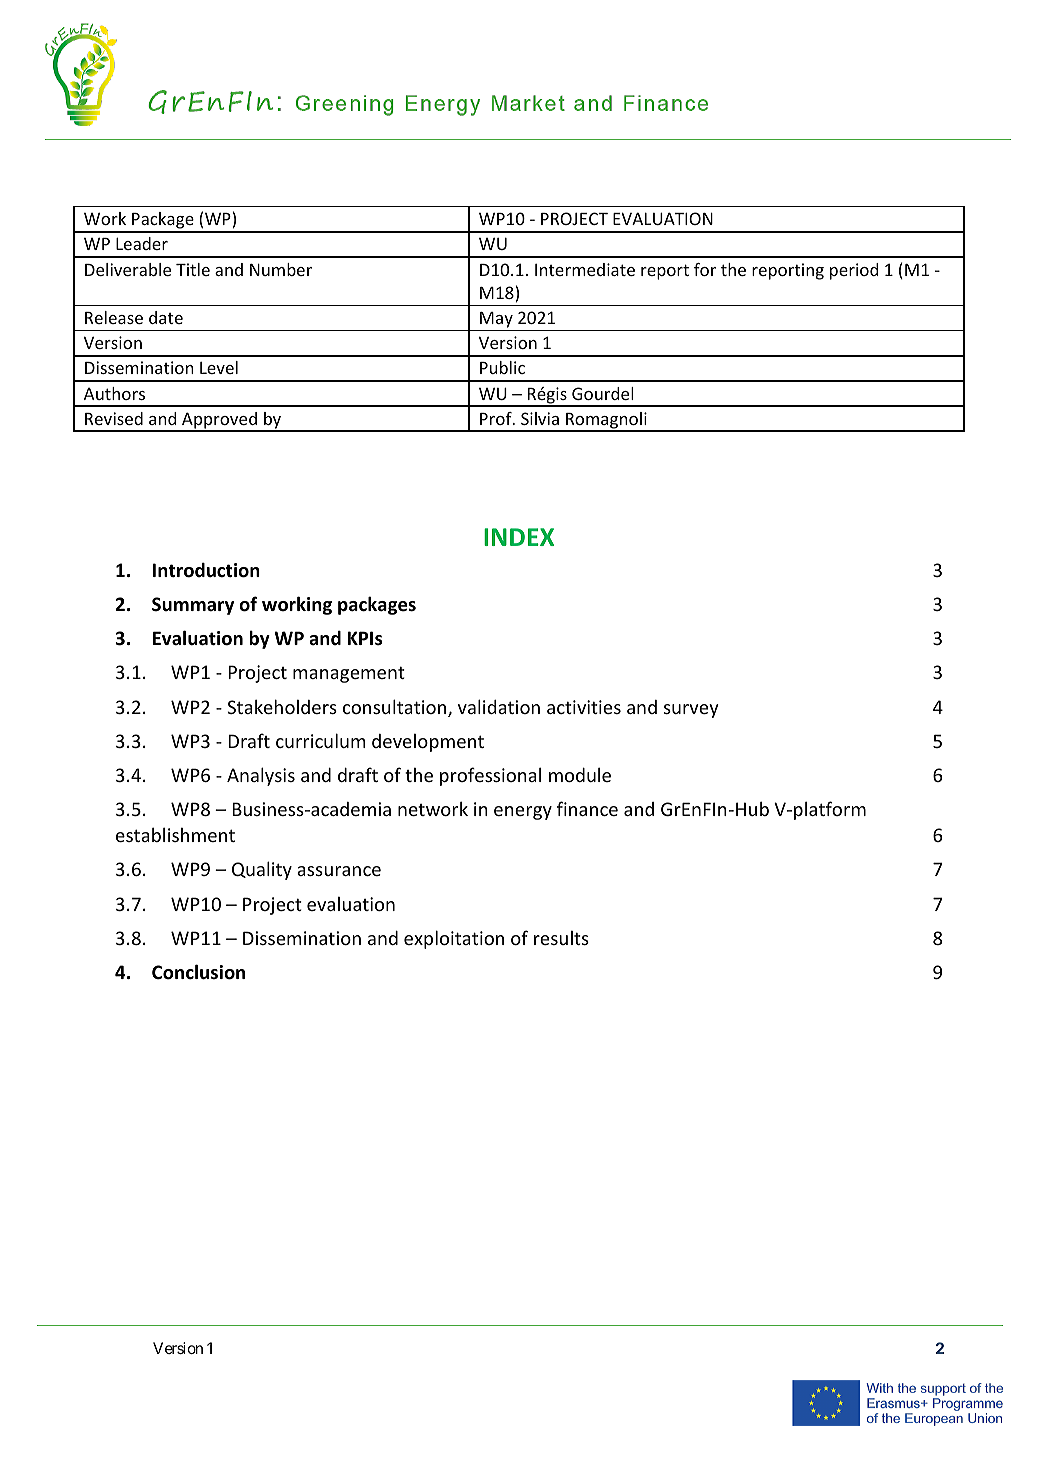 The image size is (1038, 1468). Describe the element at coordinates (691, 711) in the screenshot. I see `survey` at that location.
